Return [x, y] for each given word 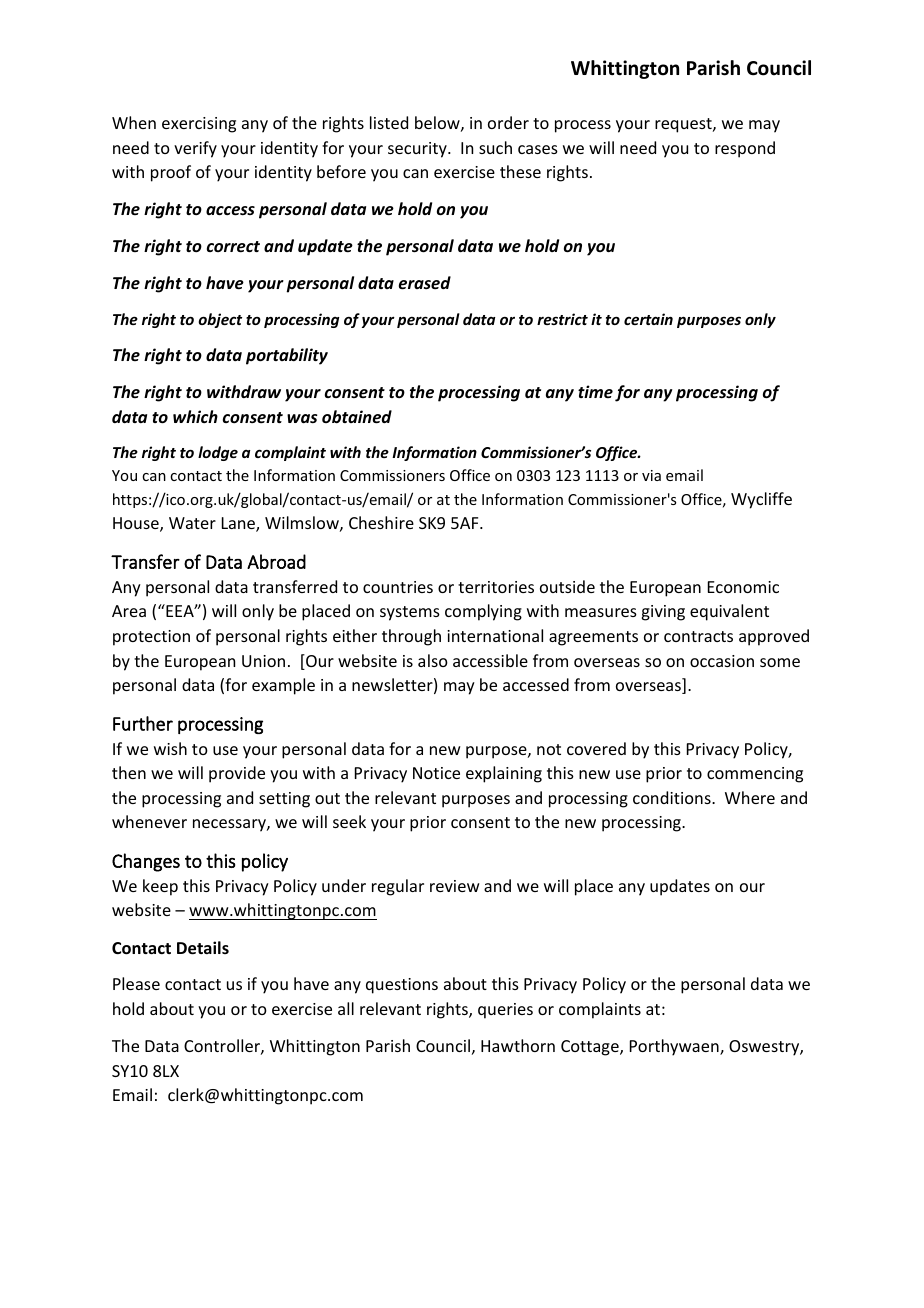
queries [505, 1011]
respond [745, 149]
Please [136, 983]
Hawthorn [518, 1045]
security [418, 150]
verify [195, 149]
